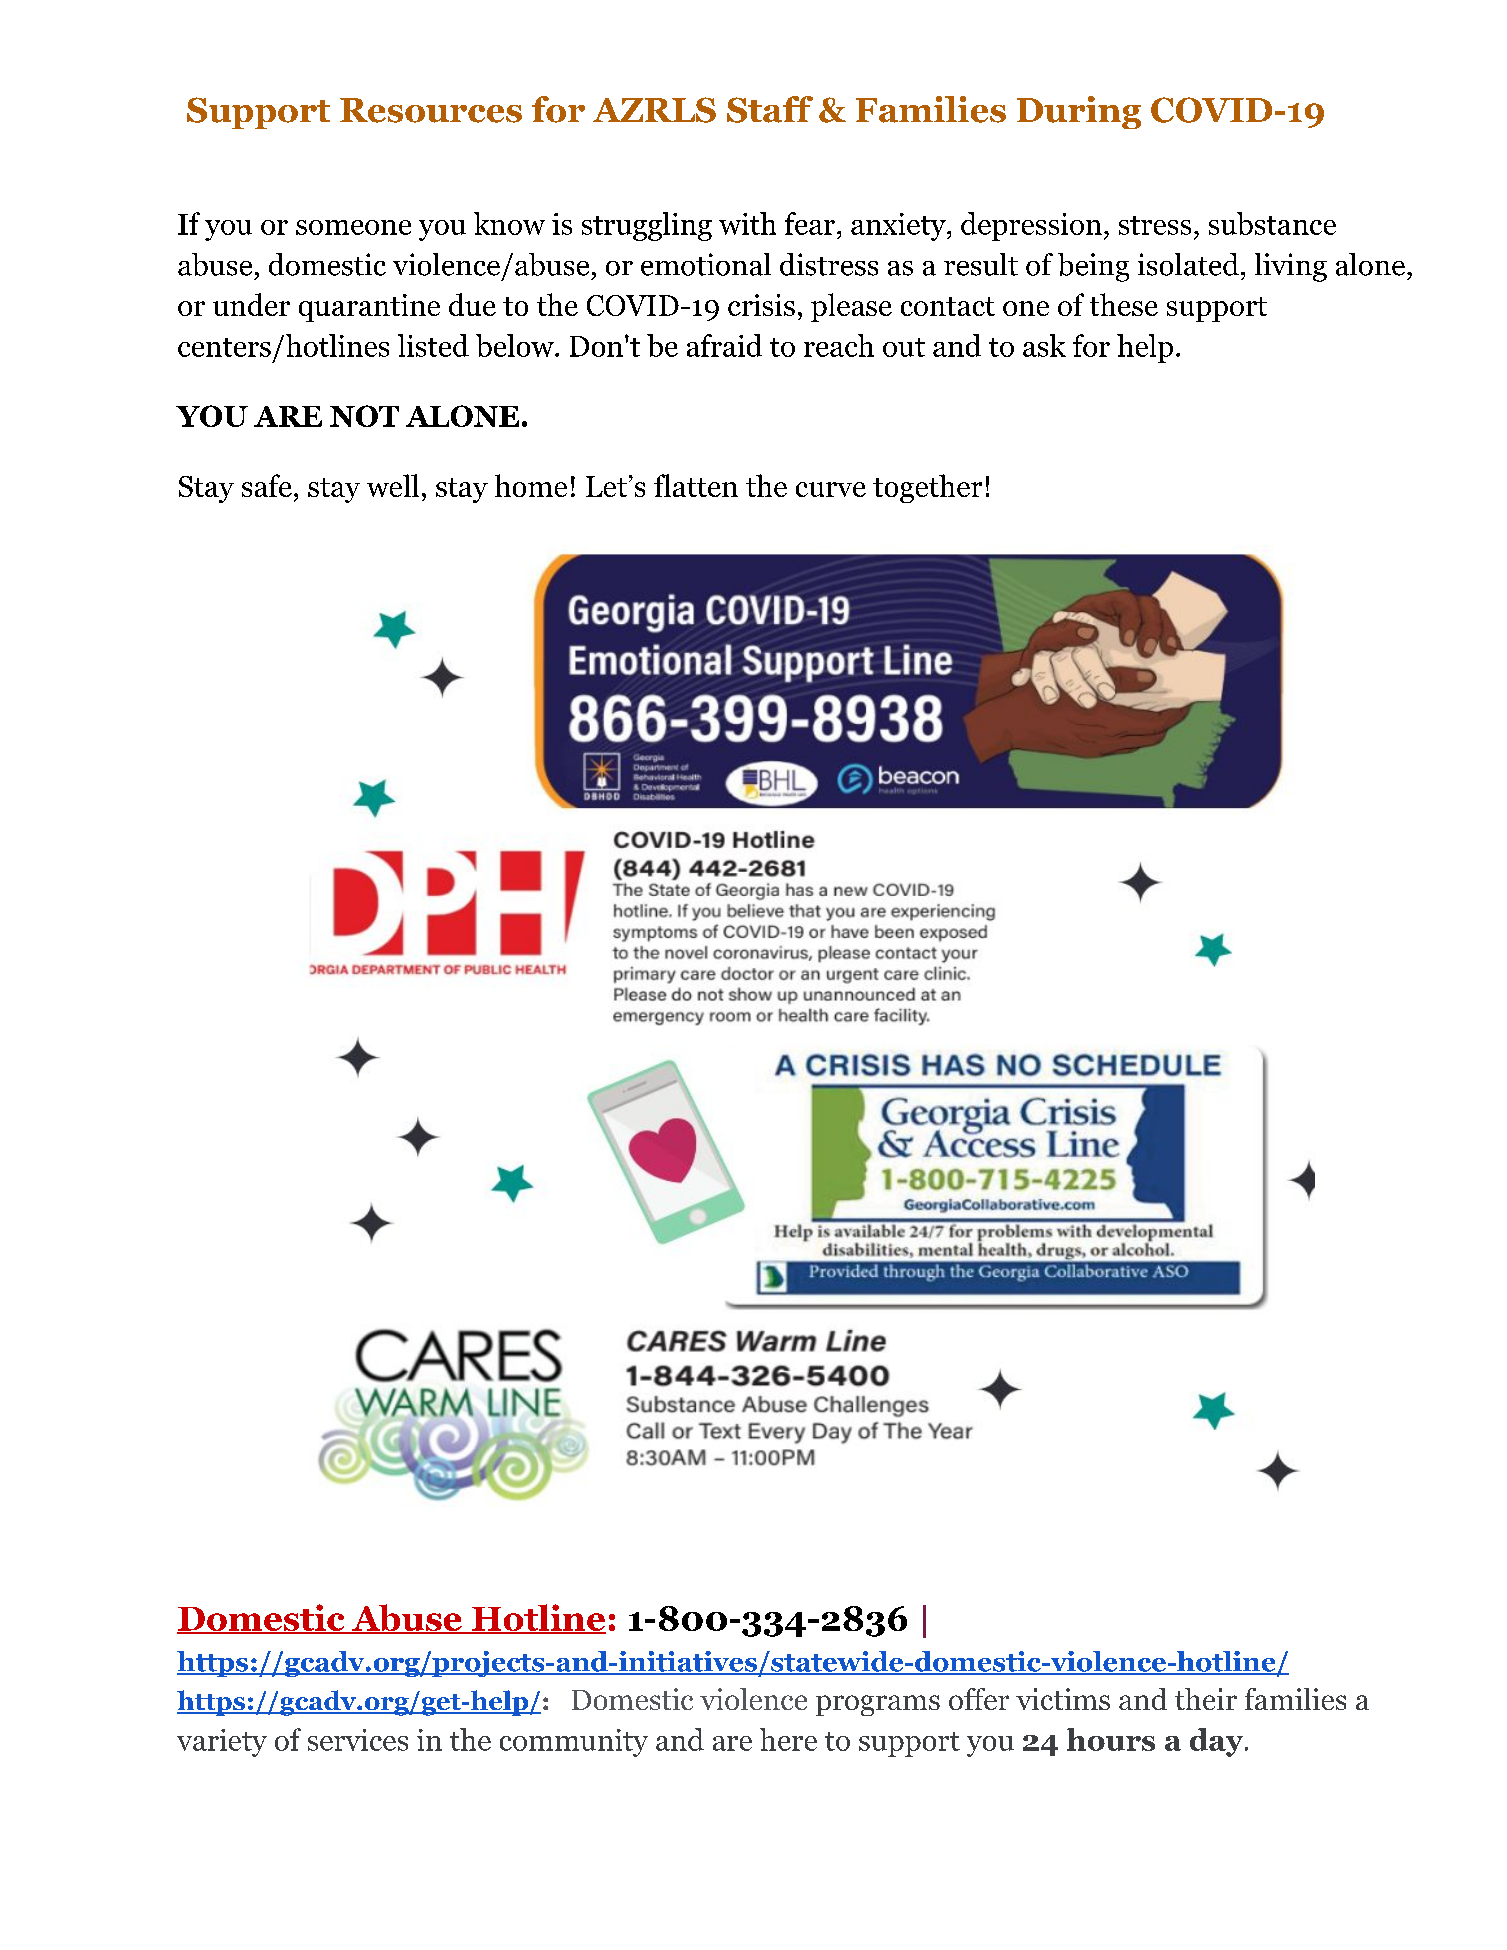 Image resolution: width=1507 pixels, height=1950 pixels. What do you see at coordinates (1079, 112) in the screenshot?
I see `During` at bounding box center [1079, 112].
